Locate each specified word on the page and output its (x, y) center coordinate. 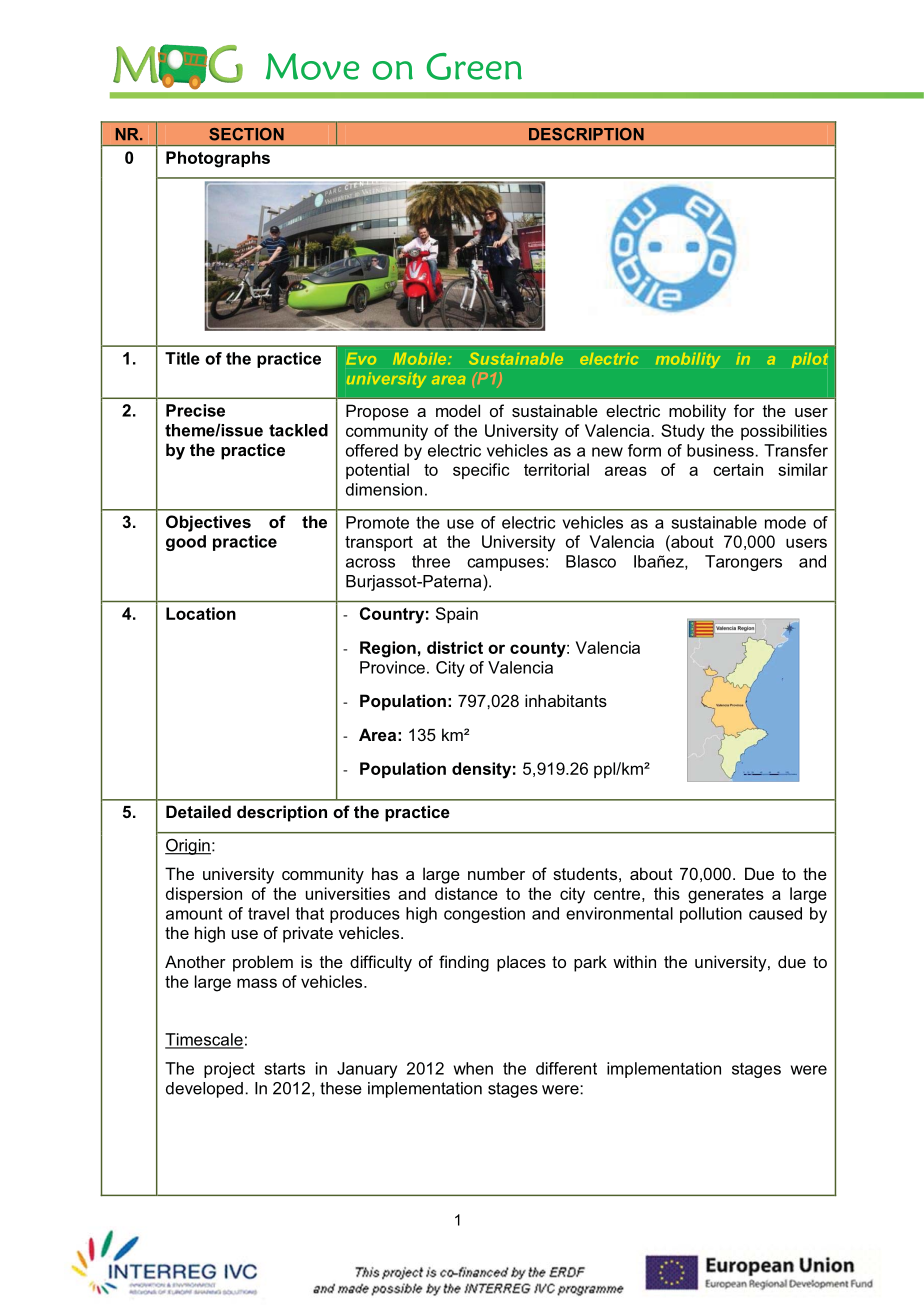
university (386, 380)
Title (182, 358)
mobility (688, 360)
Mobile (421, 359)
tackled (298, 430)
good (186, 543)
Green (474, 66)
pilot (810, 360)
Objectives (208, 523)
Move (312, 66)
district (455, 647)
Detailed (198, 811)
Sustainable (516, 359)
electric (609, 359)
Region (388, 649)
